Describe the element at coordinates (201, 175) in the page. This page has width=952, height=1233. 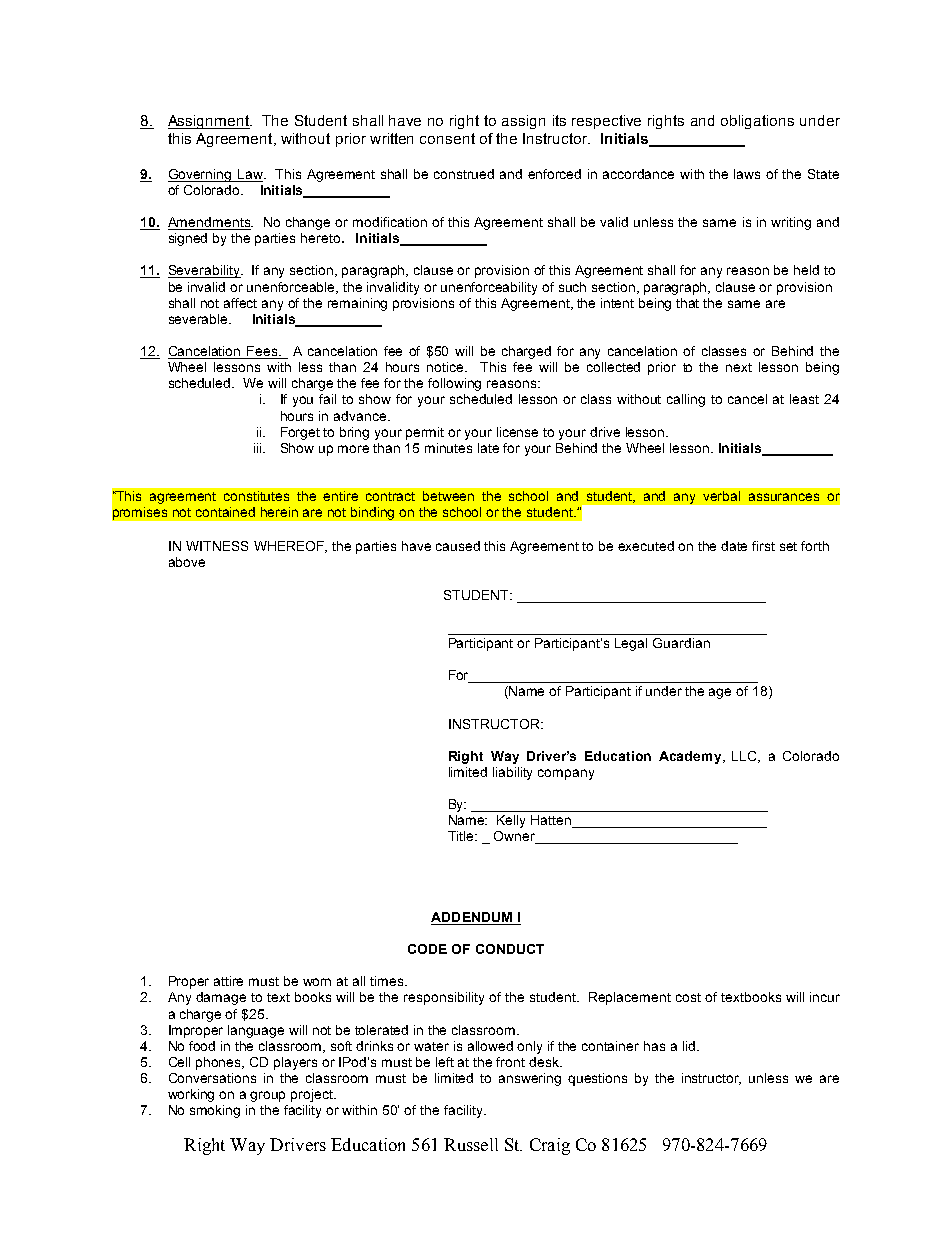
I see `Governing` at that location.
